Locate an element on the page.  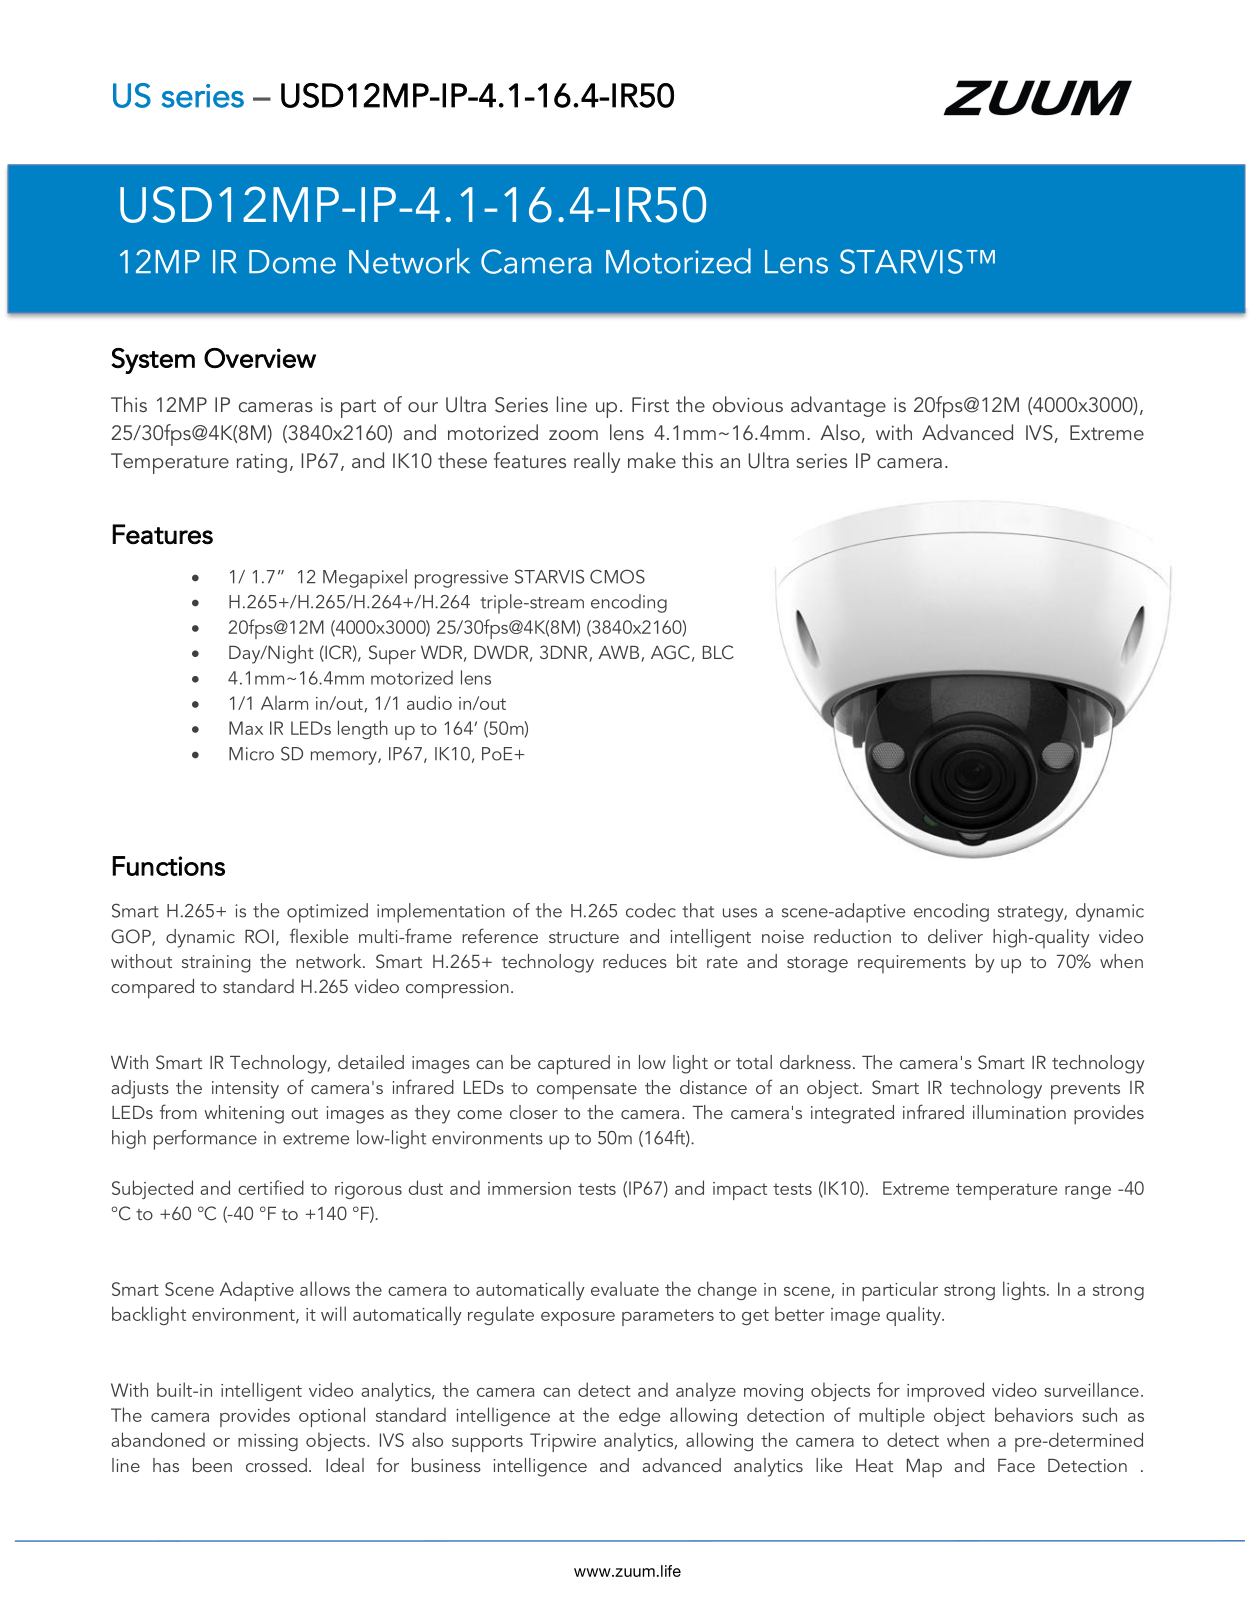
Alarm is located at coordinates (284, 703).
